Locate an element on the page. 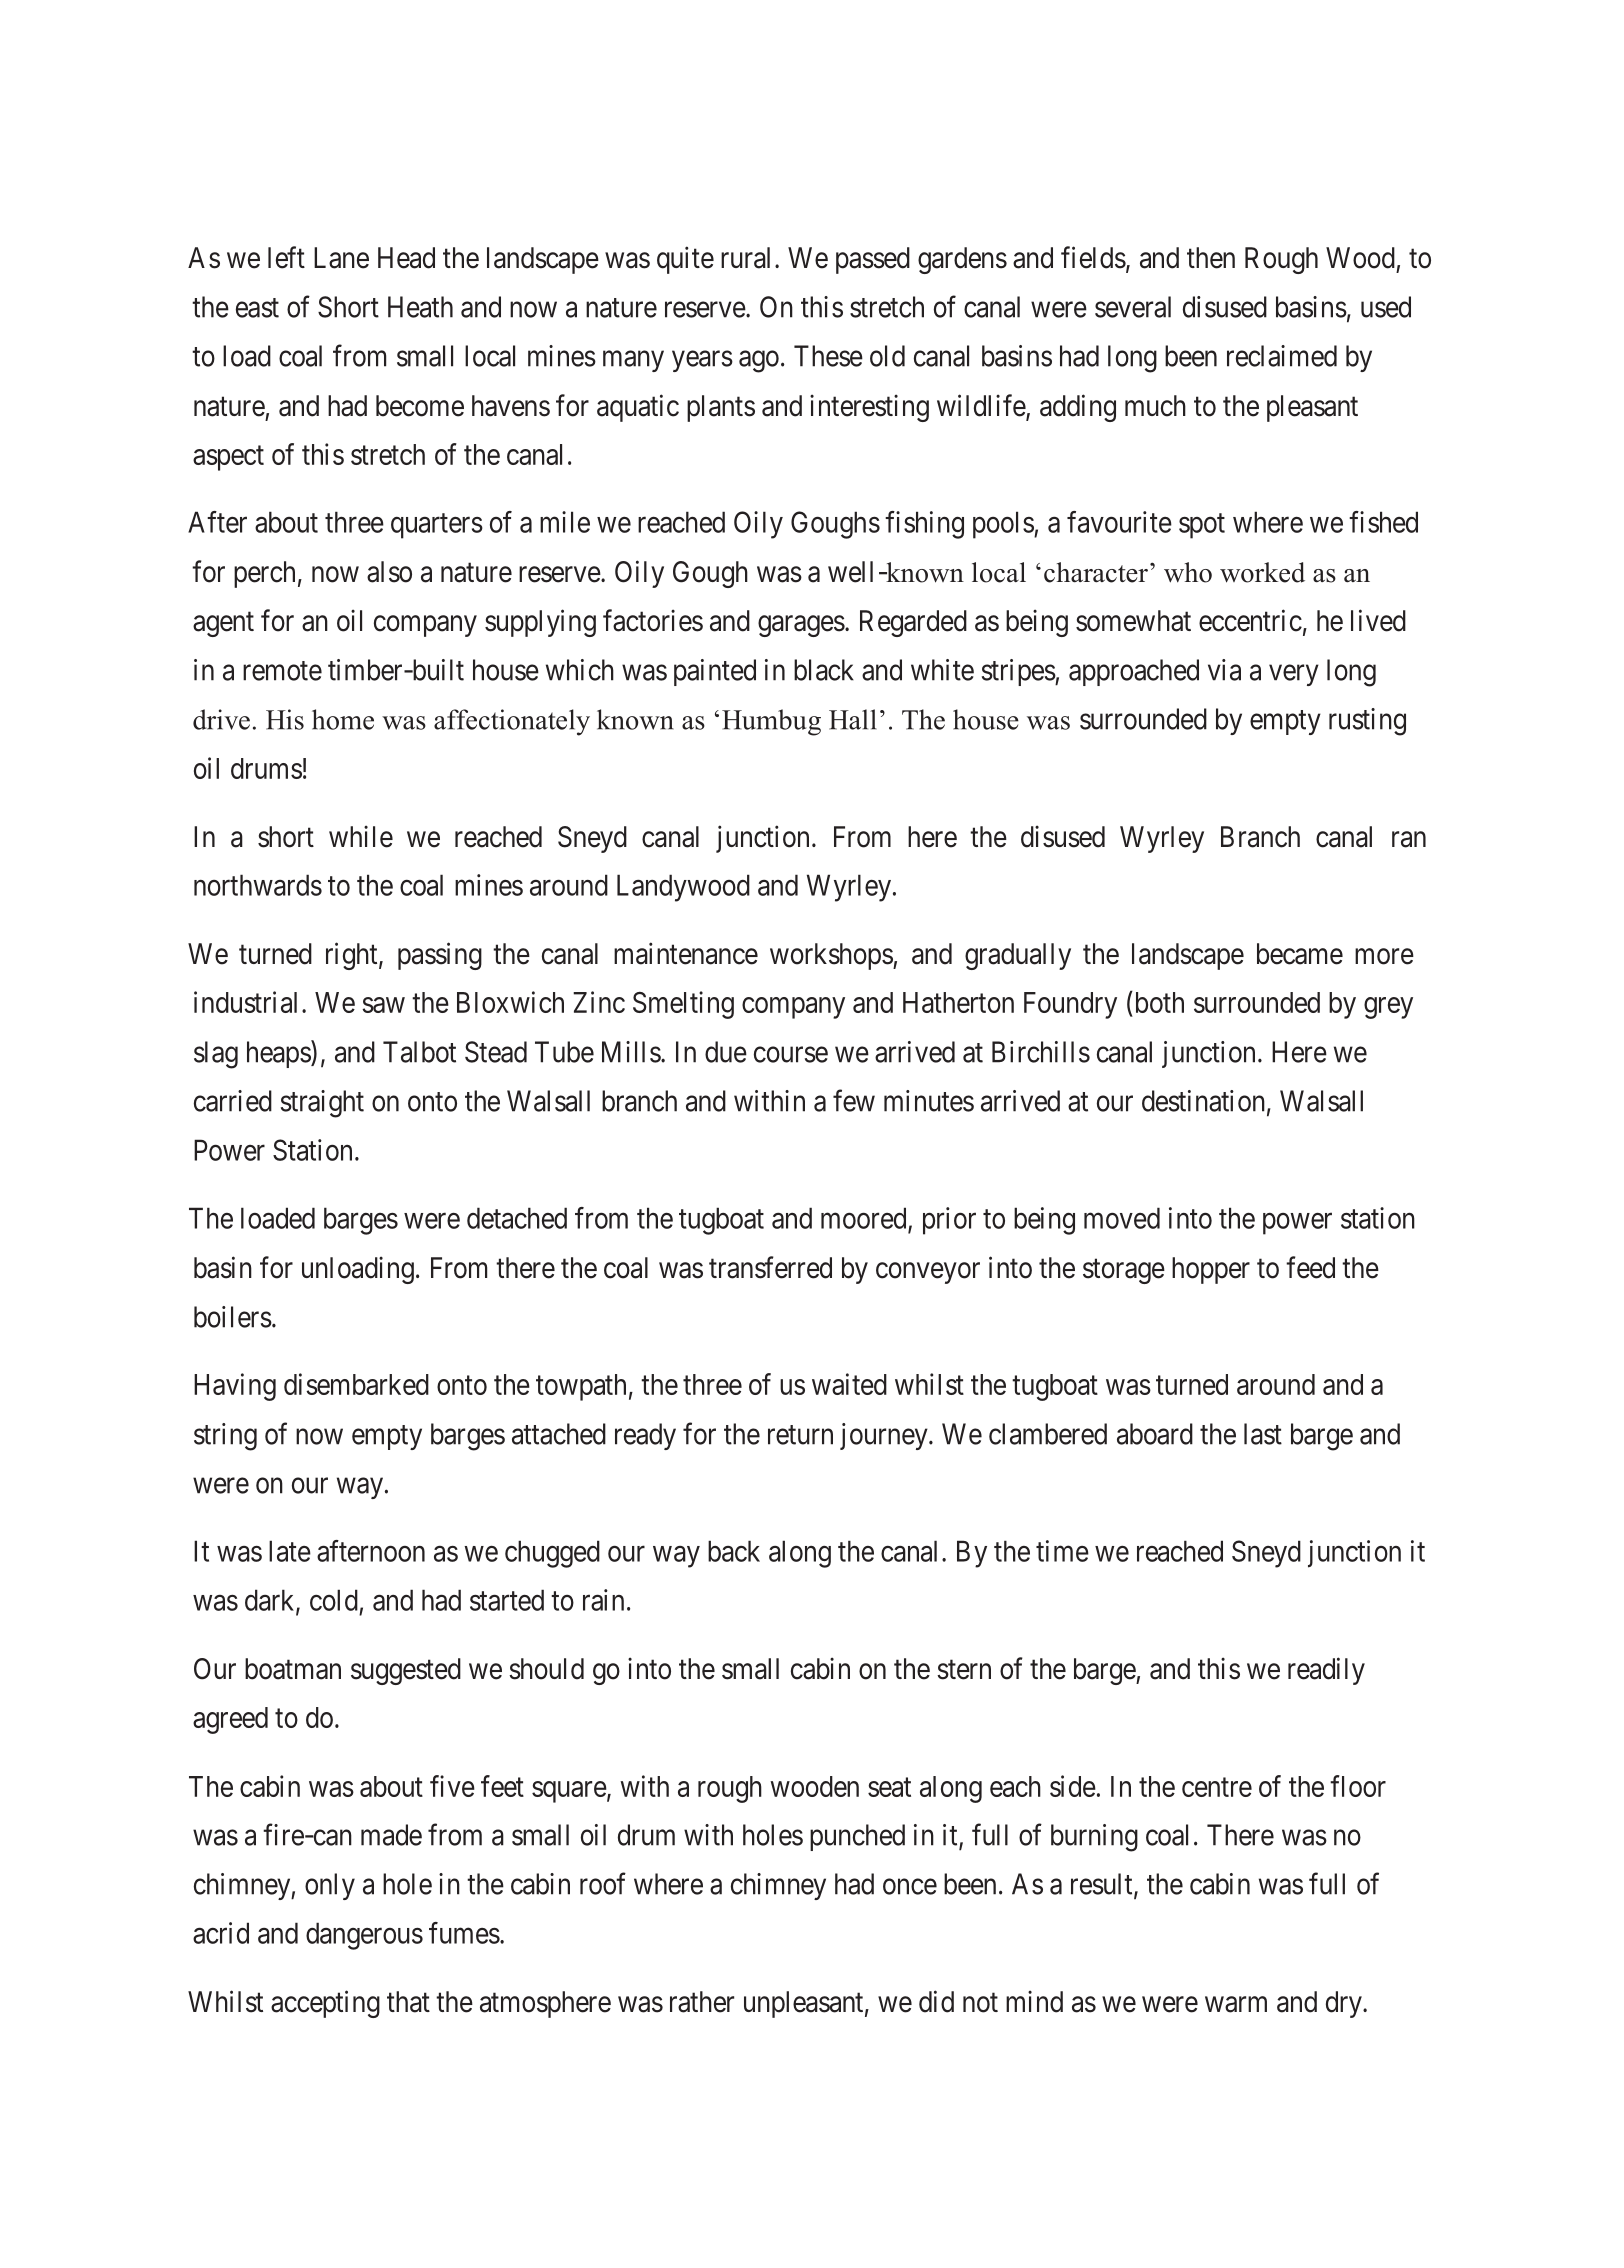 The height and width of the image is (2268, 1624). reclaimed is located at coordinates (1282, 356).
